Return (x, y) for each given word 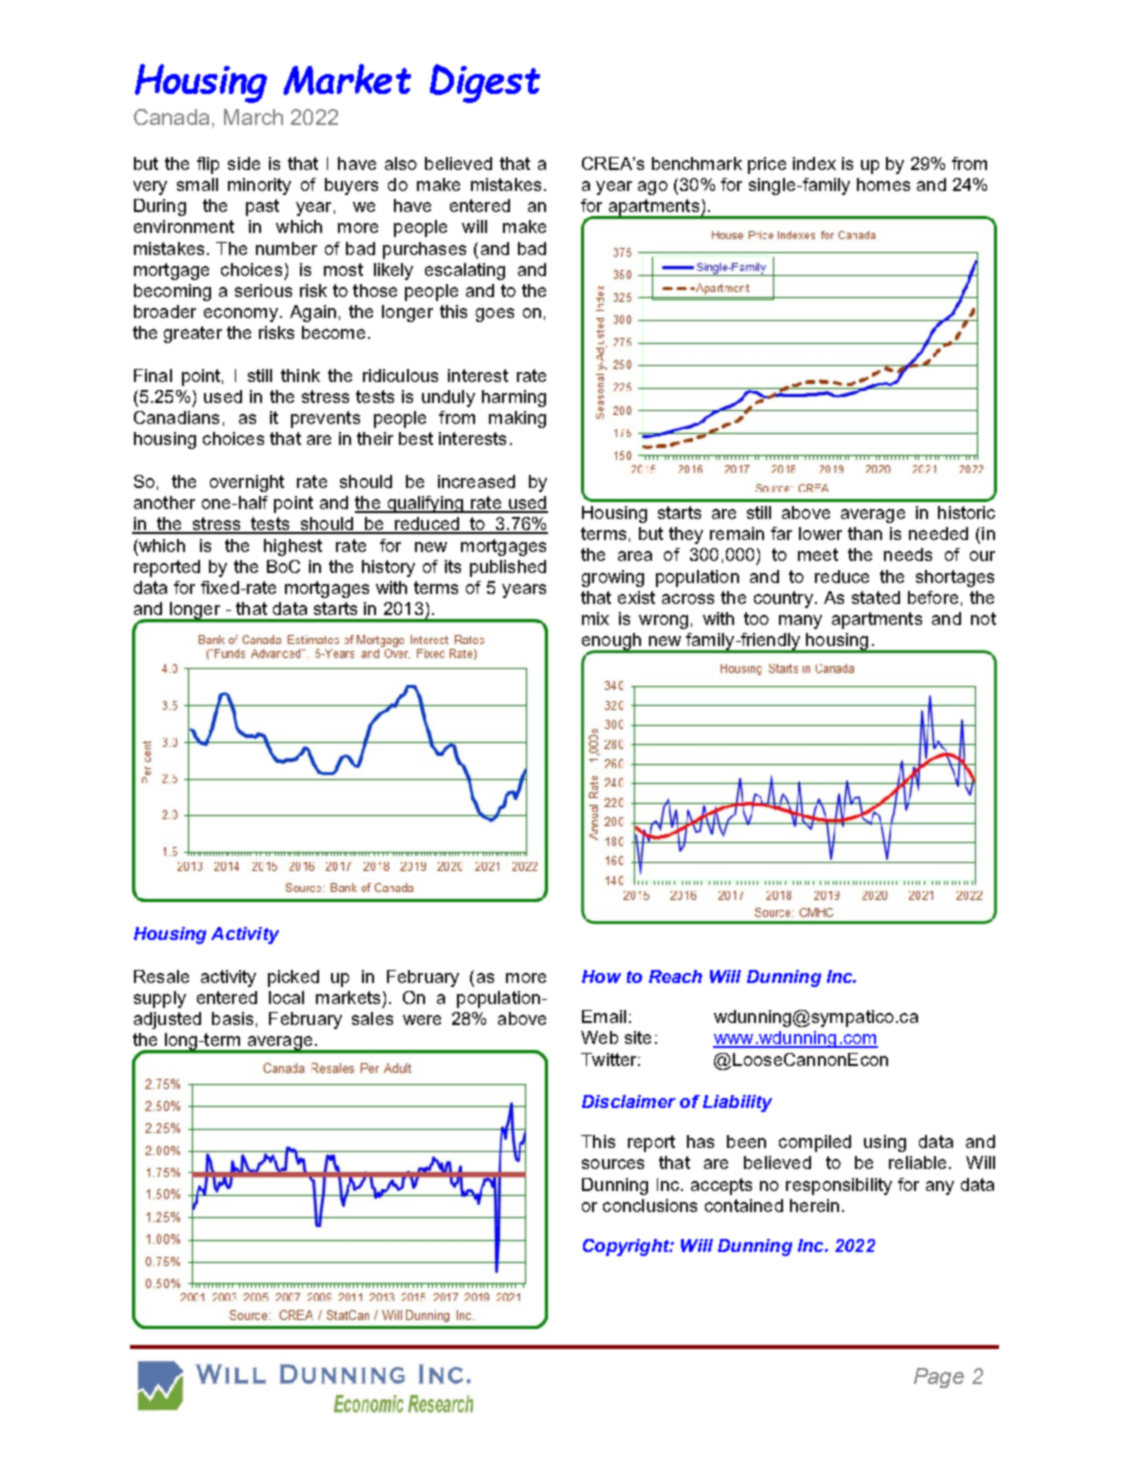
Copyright (627, 1247)
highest (293, 547)
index (814, 163)
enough (613, 643)
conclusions (650, 1205)
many (800, 622)
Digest (485, 83)
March (253, 117)
